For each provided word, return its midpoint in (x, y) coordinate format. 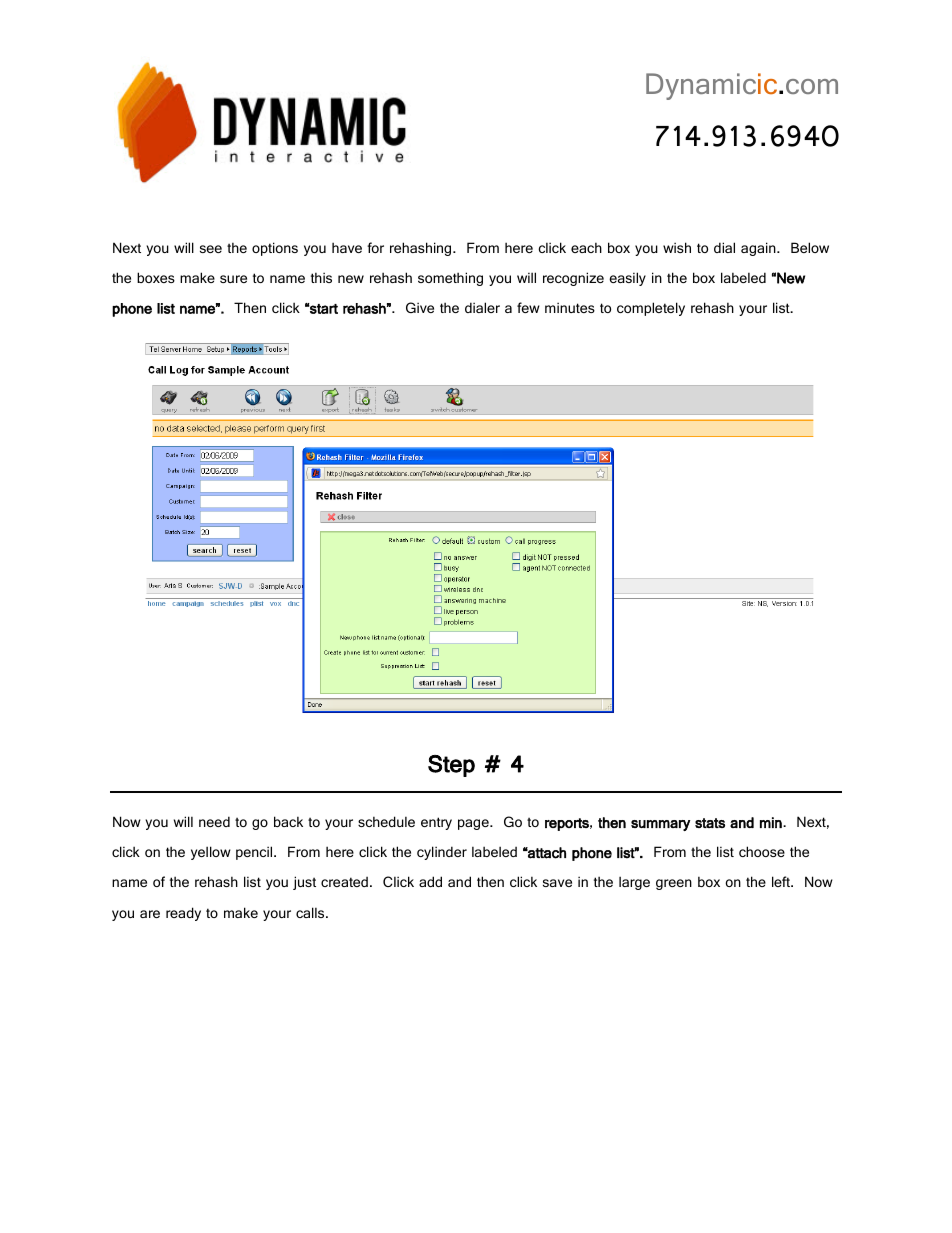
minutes (570, 307)
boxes (156, 277)
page (474, 824)
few (528, 307)
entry (436, 823)
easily (627, 279)
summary (660, 825)
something (450, 279)
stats (710, 823)
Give (420, 307)
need (214, 821)
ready (183, 914)
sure (233, 279)
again (759, 249)
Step (451, 766)
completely (651, 309)
